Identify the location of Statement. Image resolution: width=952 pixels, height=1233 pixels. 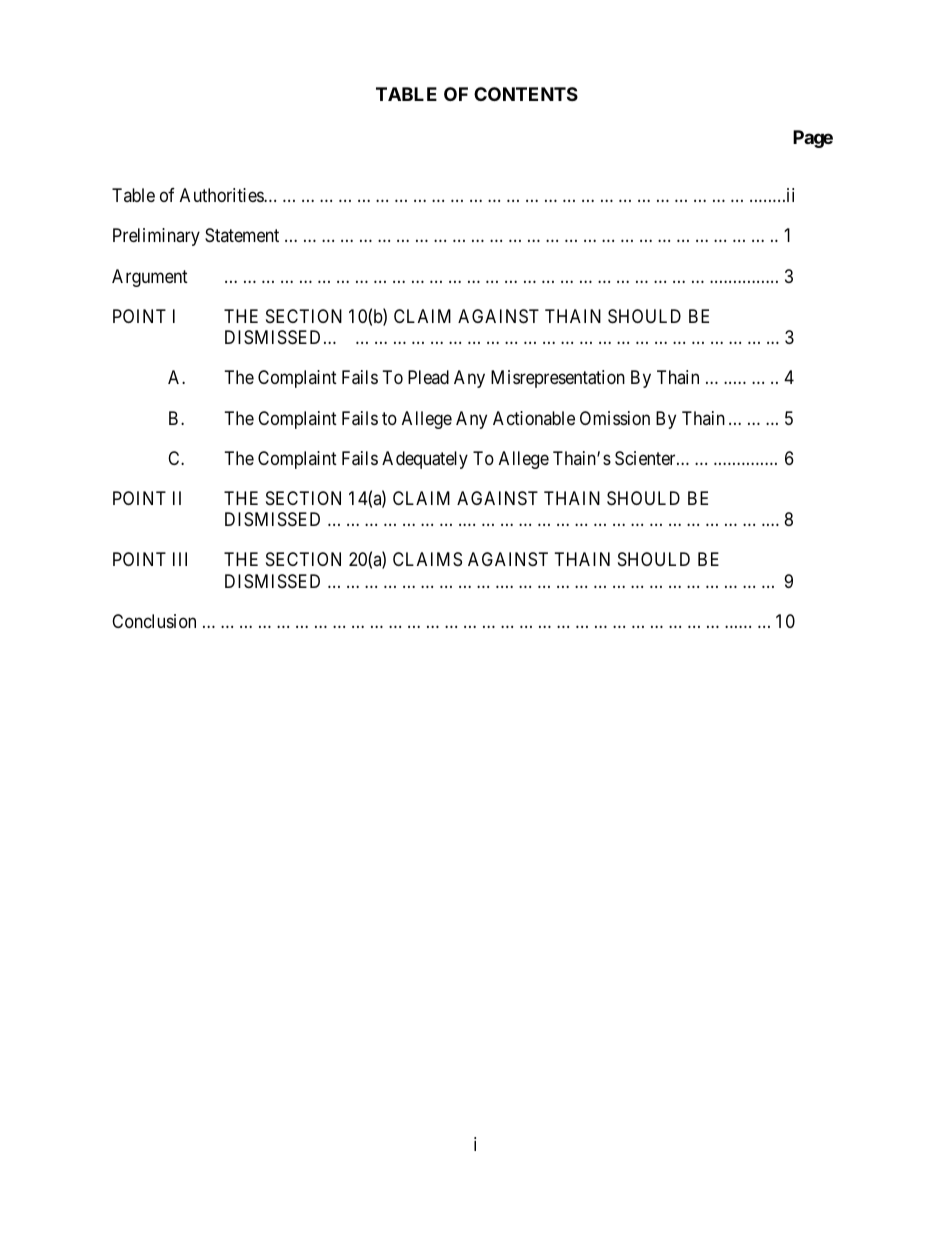
(242, 235).
